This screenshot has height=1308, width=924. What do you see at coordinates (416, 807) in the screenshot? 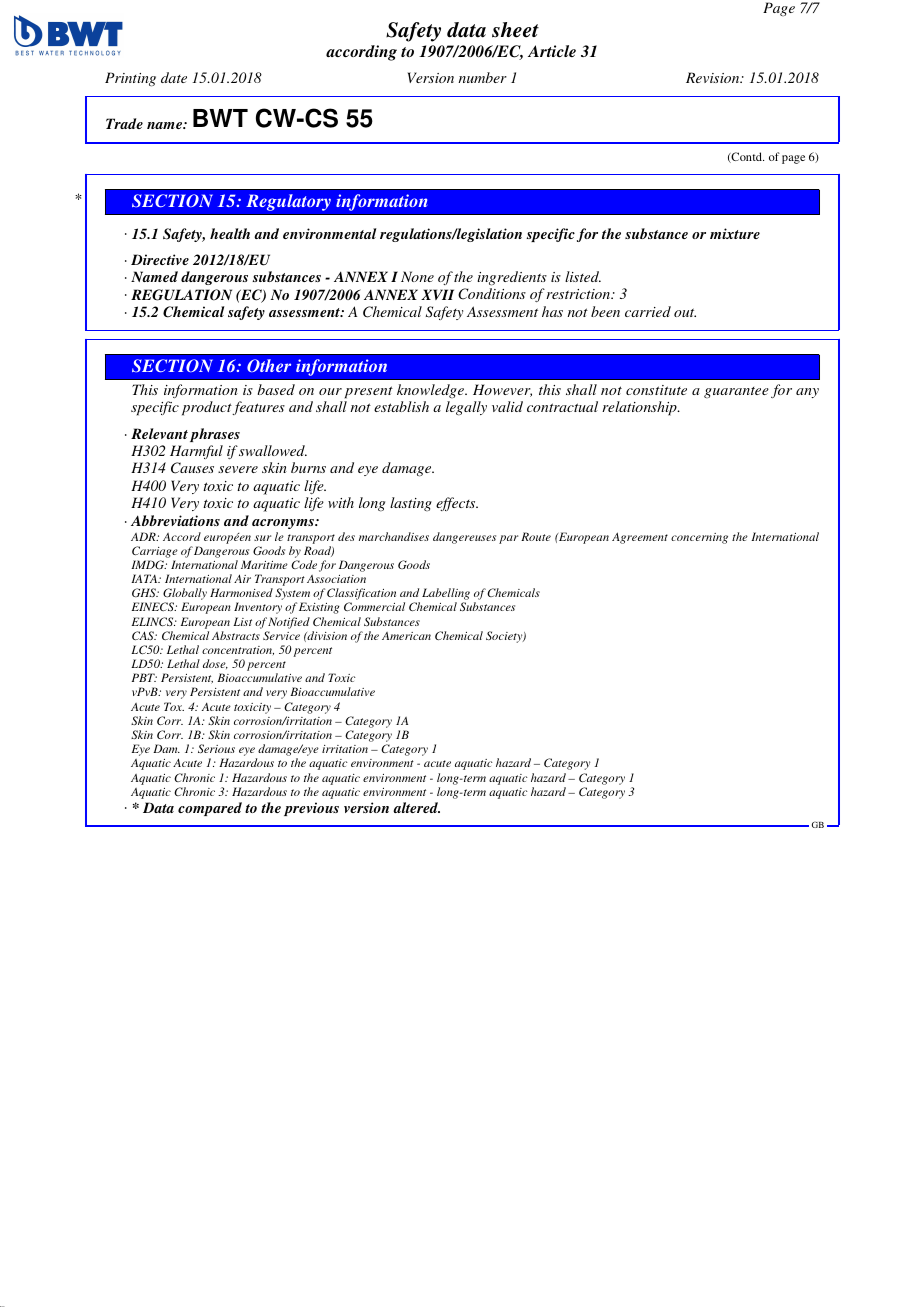
I see `altered` at bounding box center [416, 807].
